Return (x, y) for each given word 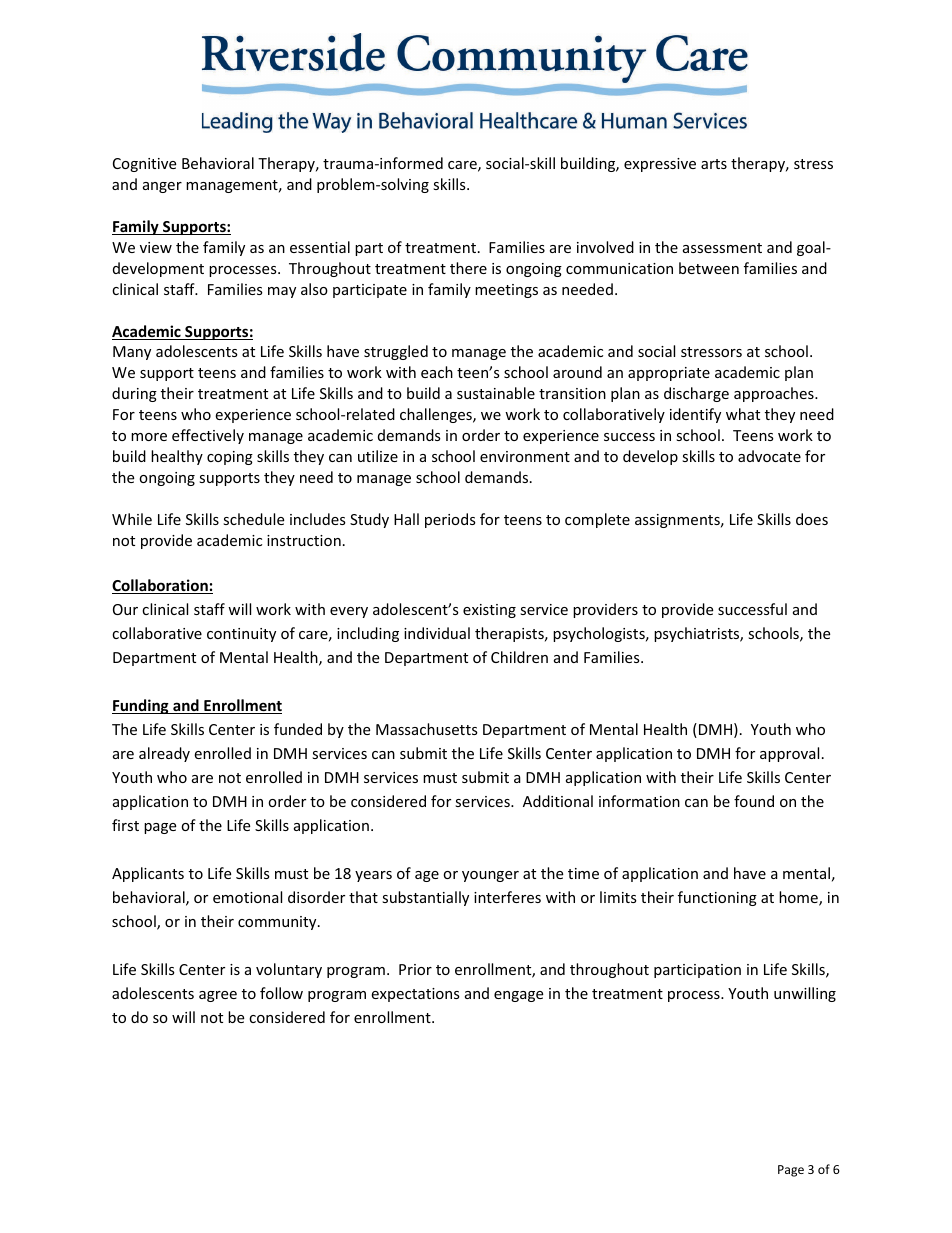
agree (218, 996)
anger (162, 187)
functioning (717, 898)
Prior (415, 969)
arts (714, 164)
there (468, 268)
